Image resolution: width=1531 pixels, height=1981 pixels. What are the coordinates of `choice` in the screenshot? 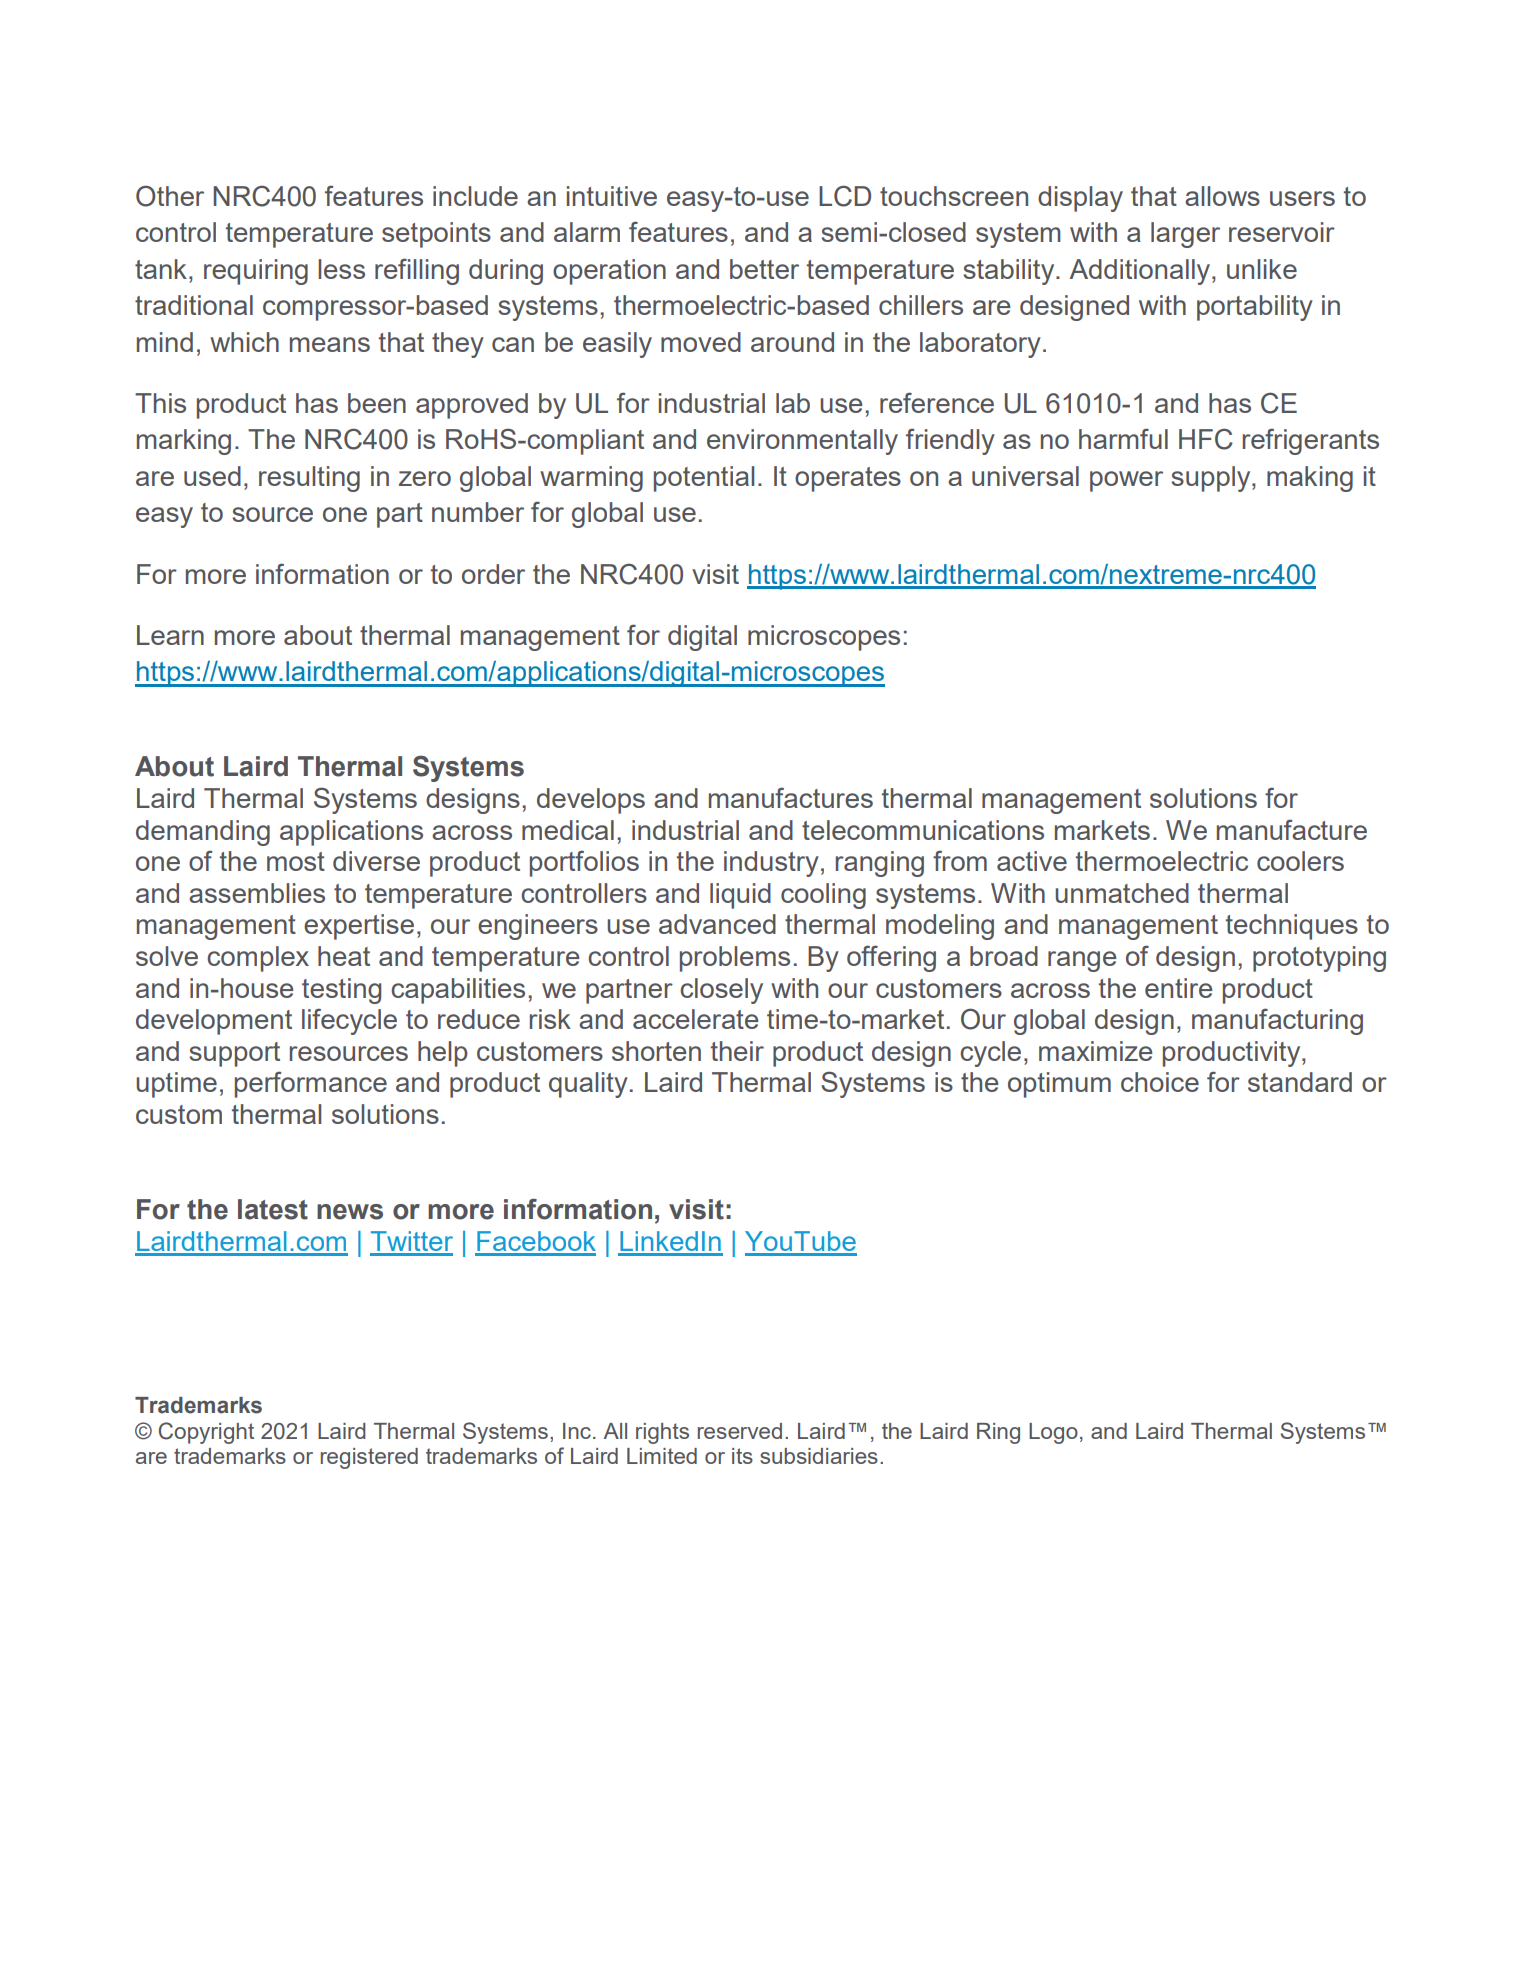 It's located at (1160, 1082).
